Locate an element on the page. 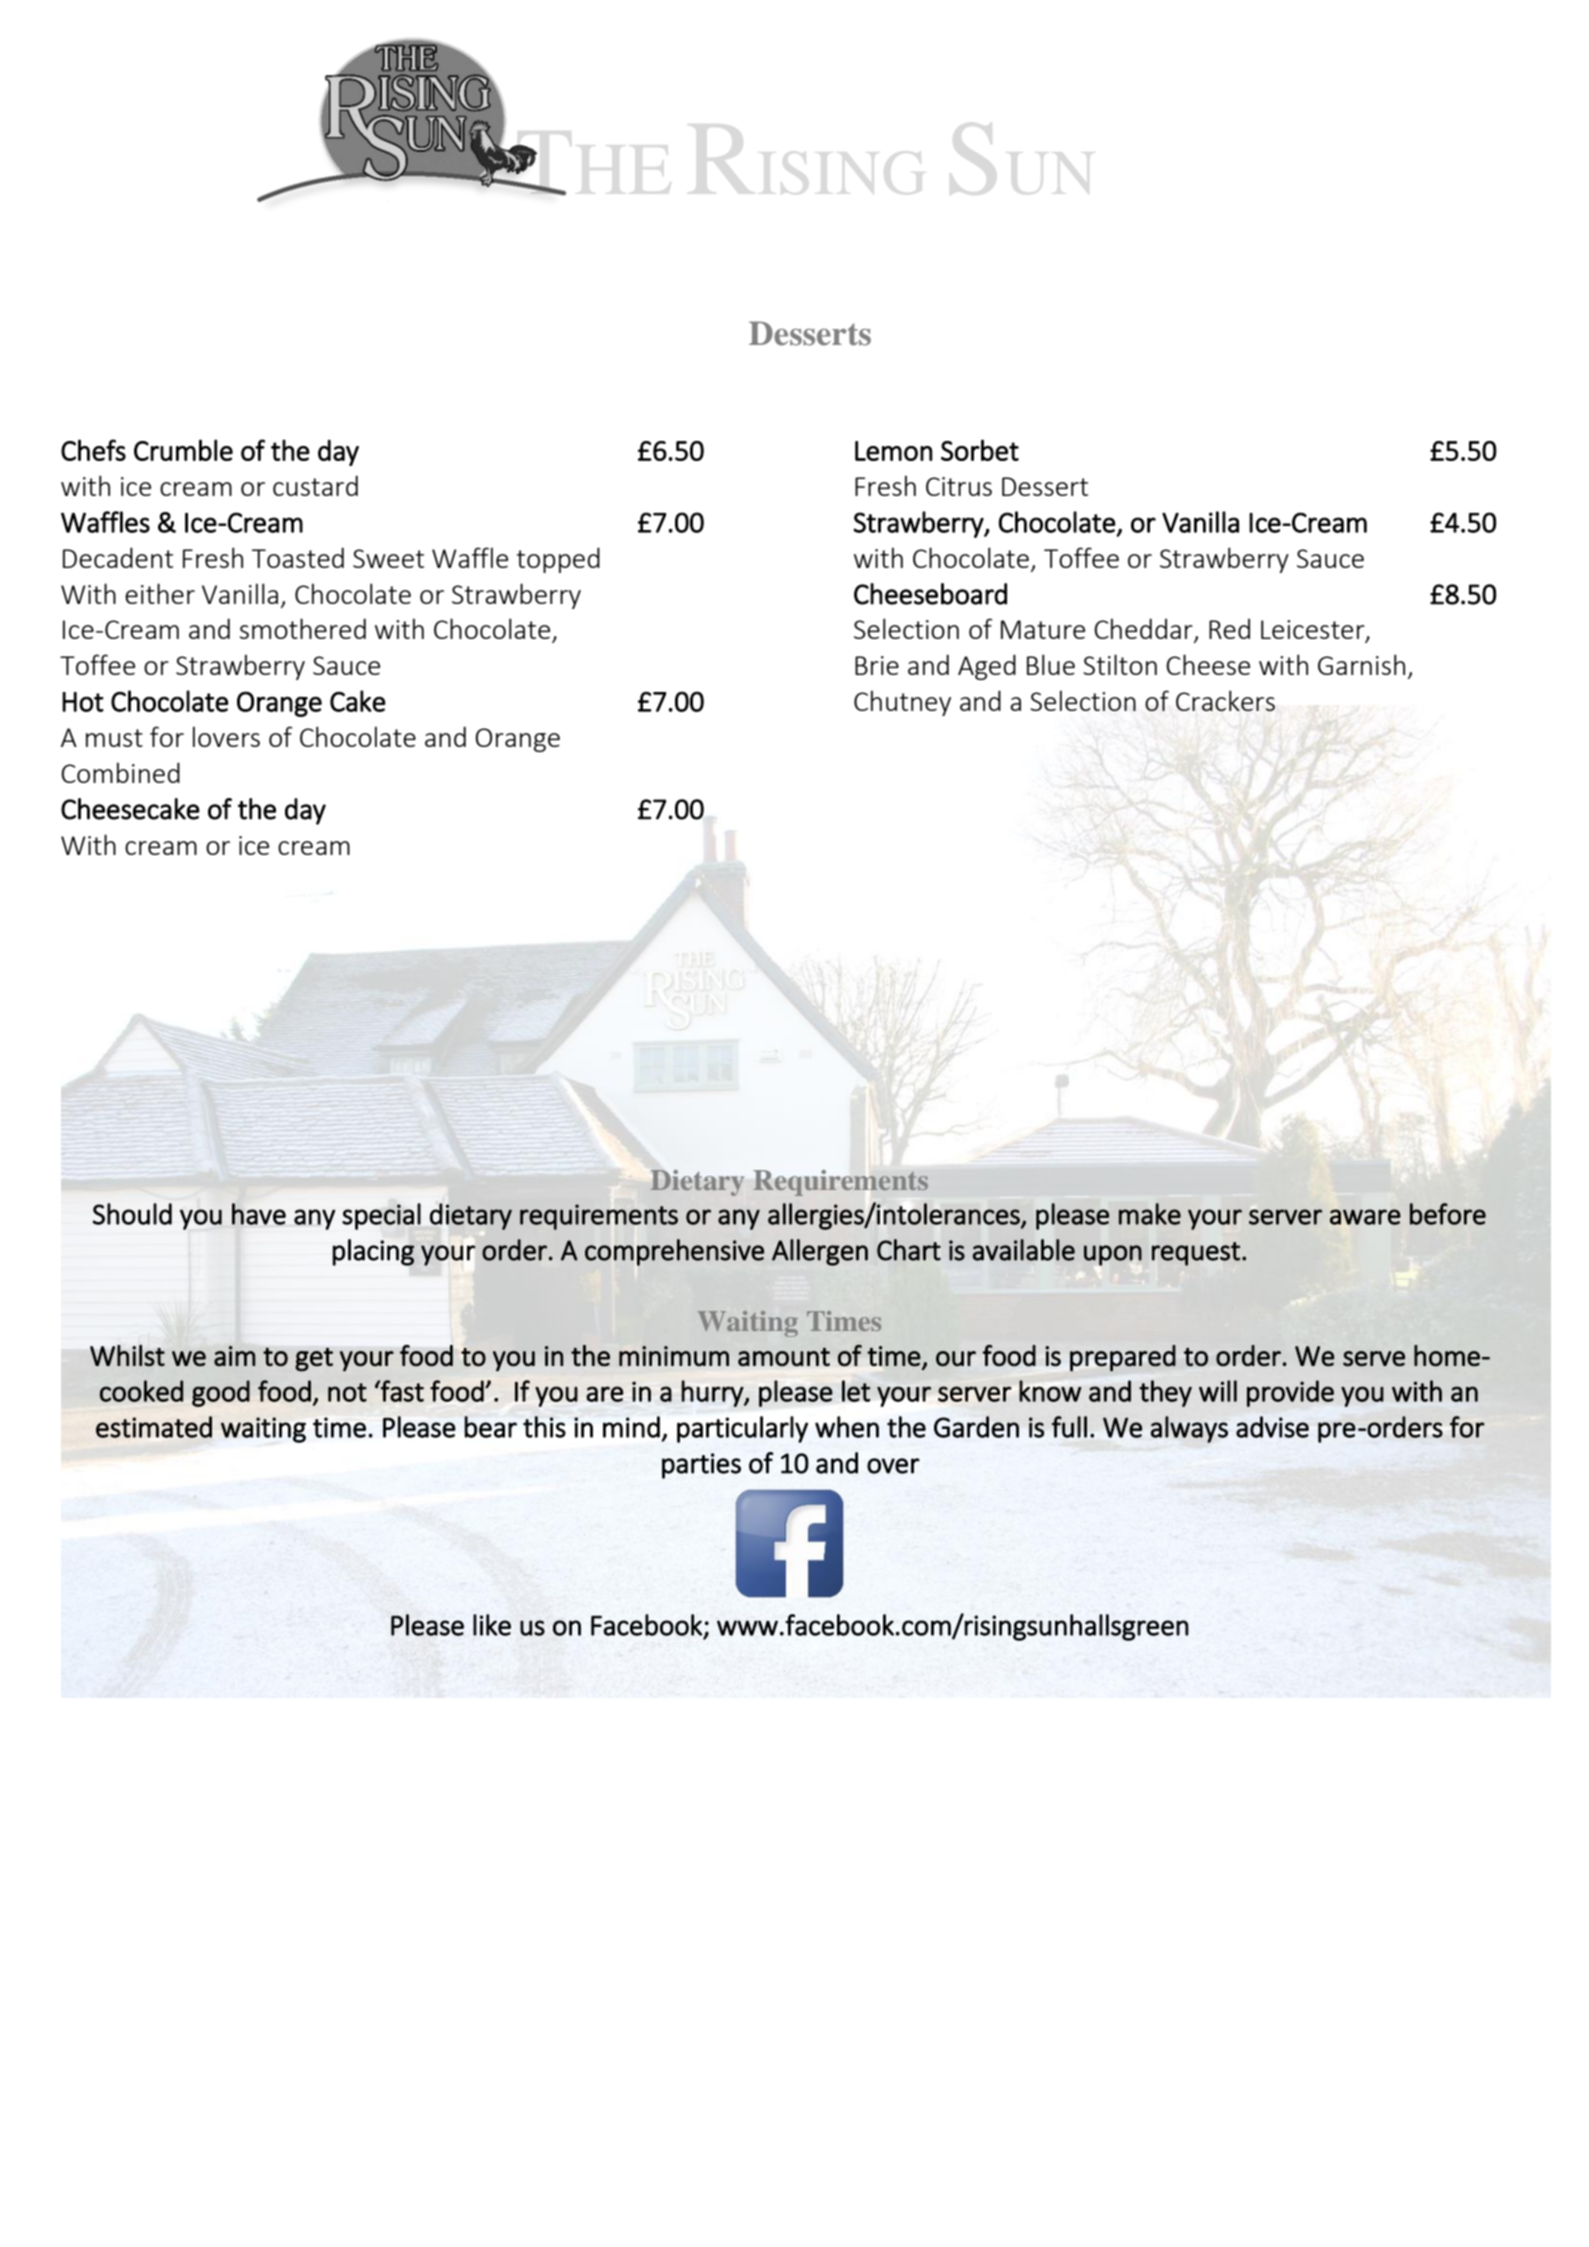 This document has height=2247, width=1589. like is located at coordinates (492, 1625).
